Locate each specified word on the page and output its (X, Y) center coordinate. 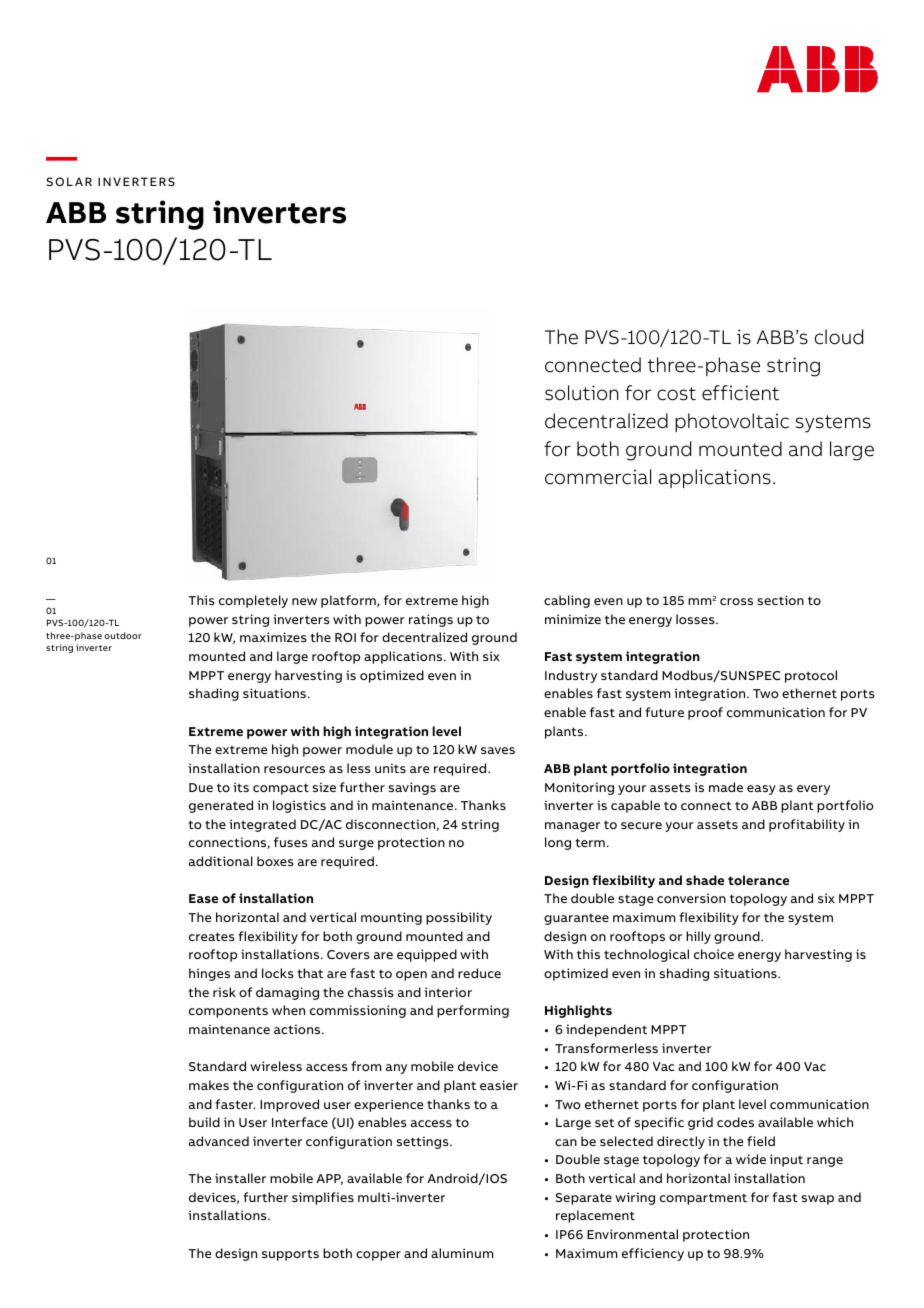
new (304, 601)
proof (705, 713)
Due (201, 787)
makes (209, 1085)
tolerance (758, 880)
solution (582, 393)
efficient (740, 393)
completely (253, 601)
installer (240, 1178)
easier (499, 1085)
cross (736, 601)
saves (498, 750)
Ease (203, 898)
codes (735, 1122)
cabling (567, 601)
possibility (459, 918)
